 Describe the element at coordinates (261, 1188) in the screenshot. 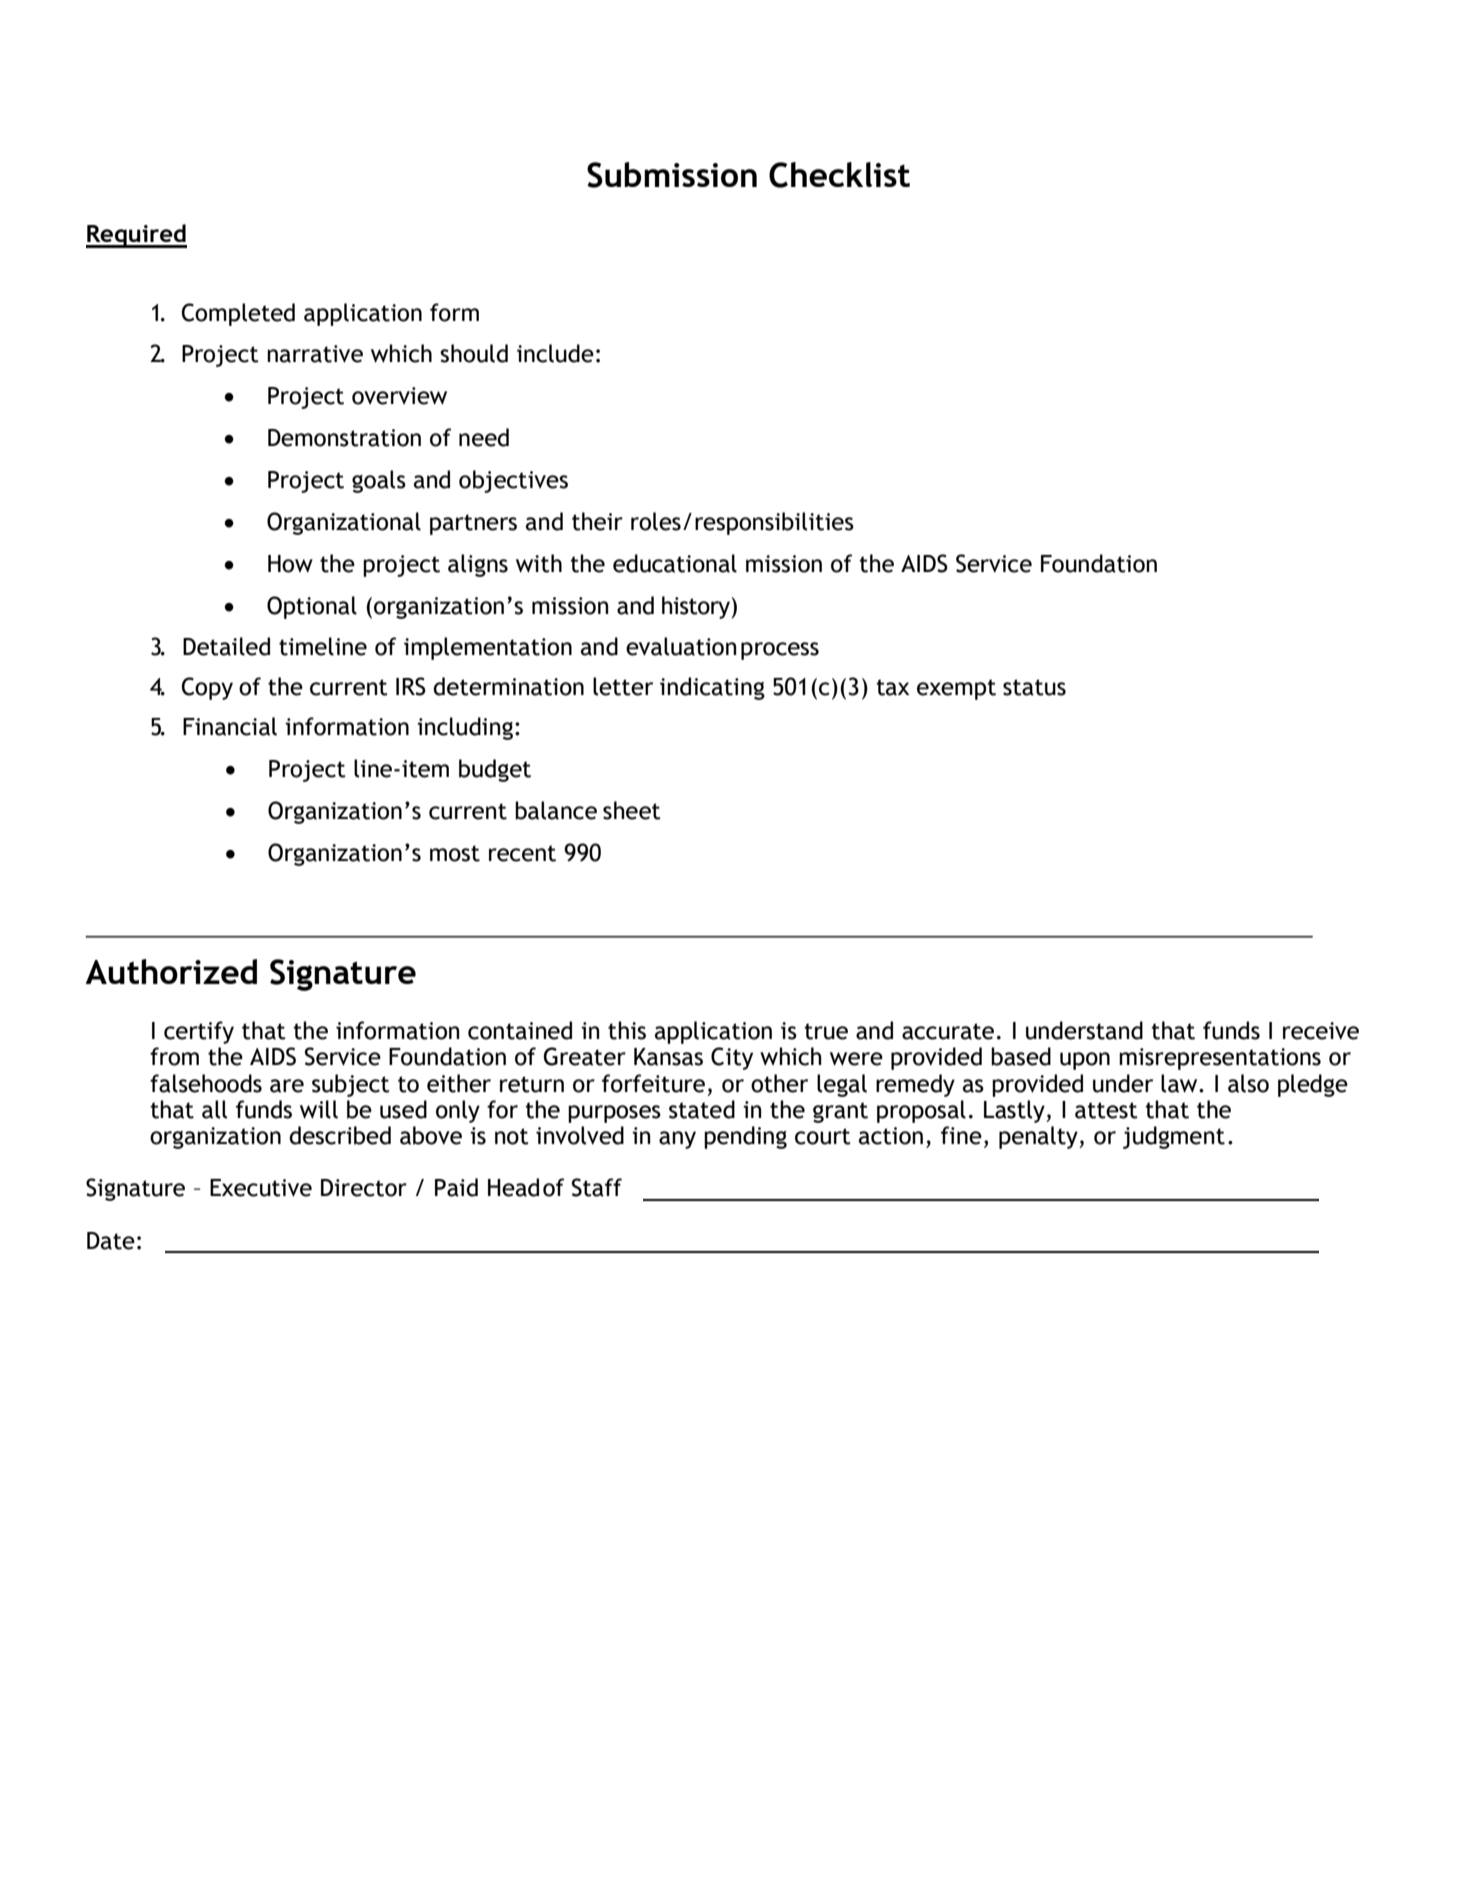

I see `Executive` at that location.
